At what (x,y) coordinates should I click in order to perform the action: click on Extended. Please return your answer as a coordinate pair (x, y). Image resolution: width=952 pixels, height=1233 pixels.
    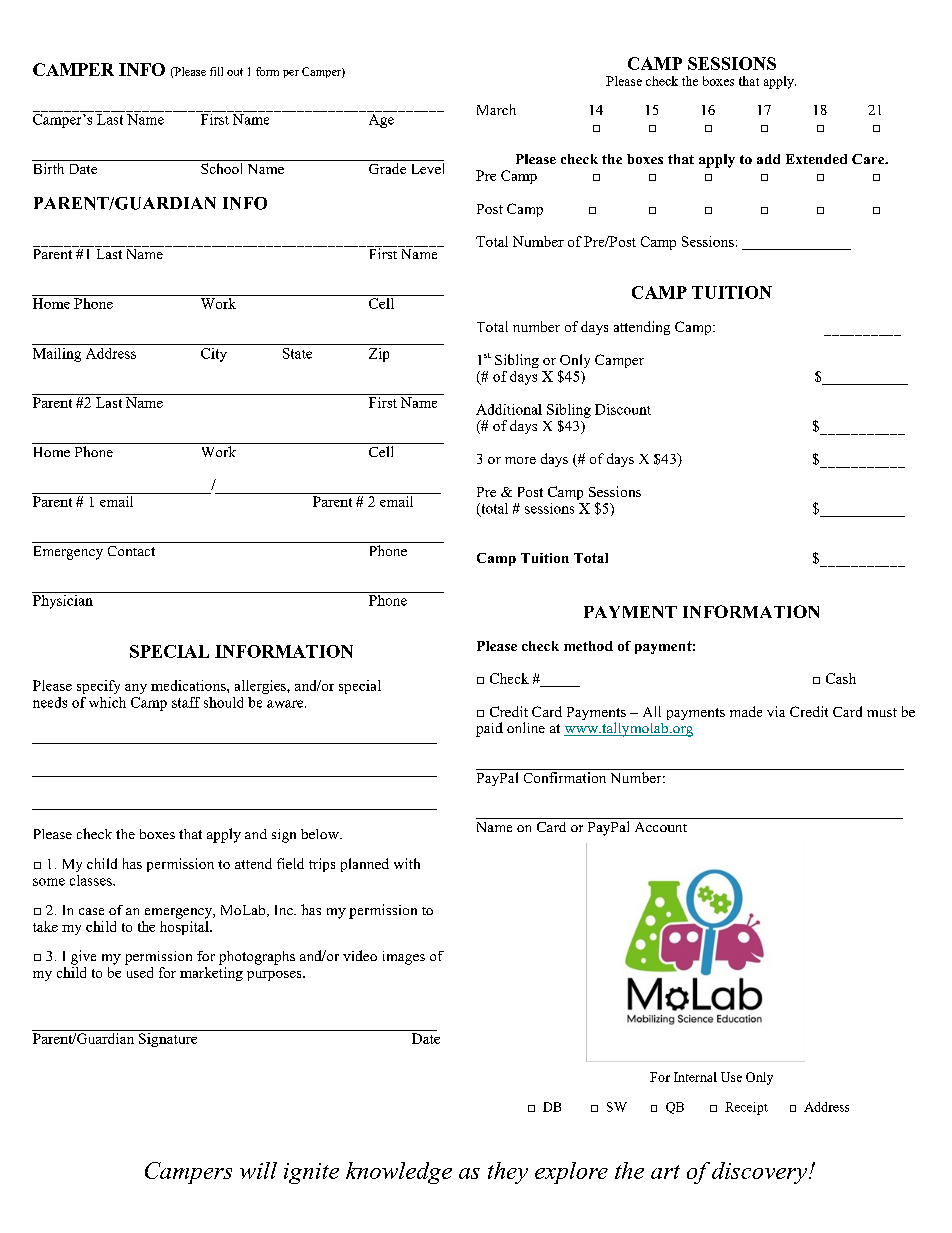
    Looking at the image, I should click on (816, 159).
